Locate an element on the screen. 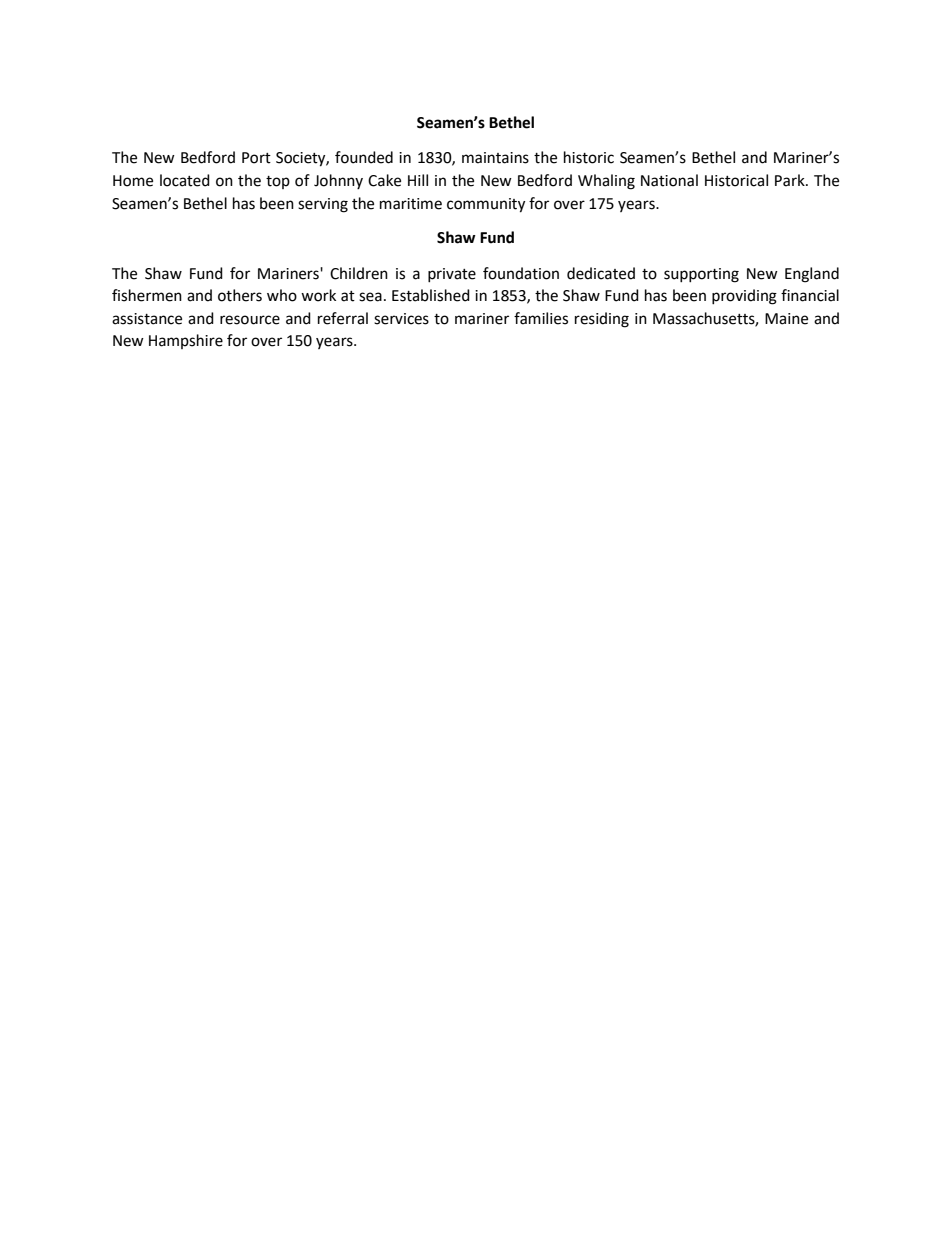  Hampshire is located at coordinates (186, 341).
